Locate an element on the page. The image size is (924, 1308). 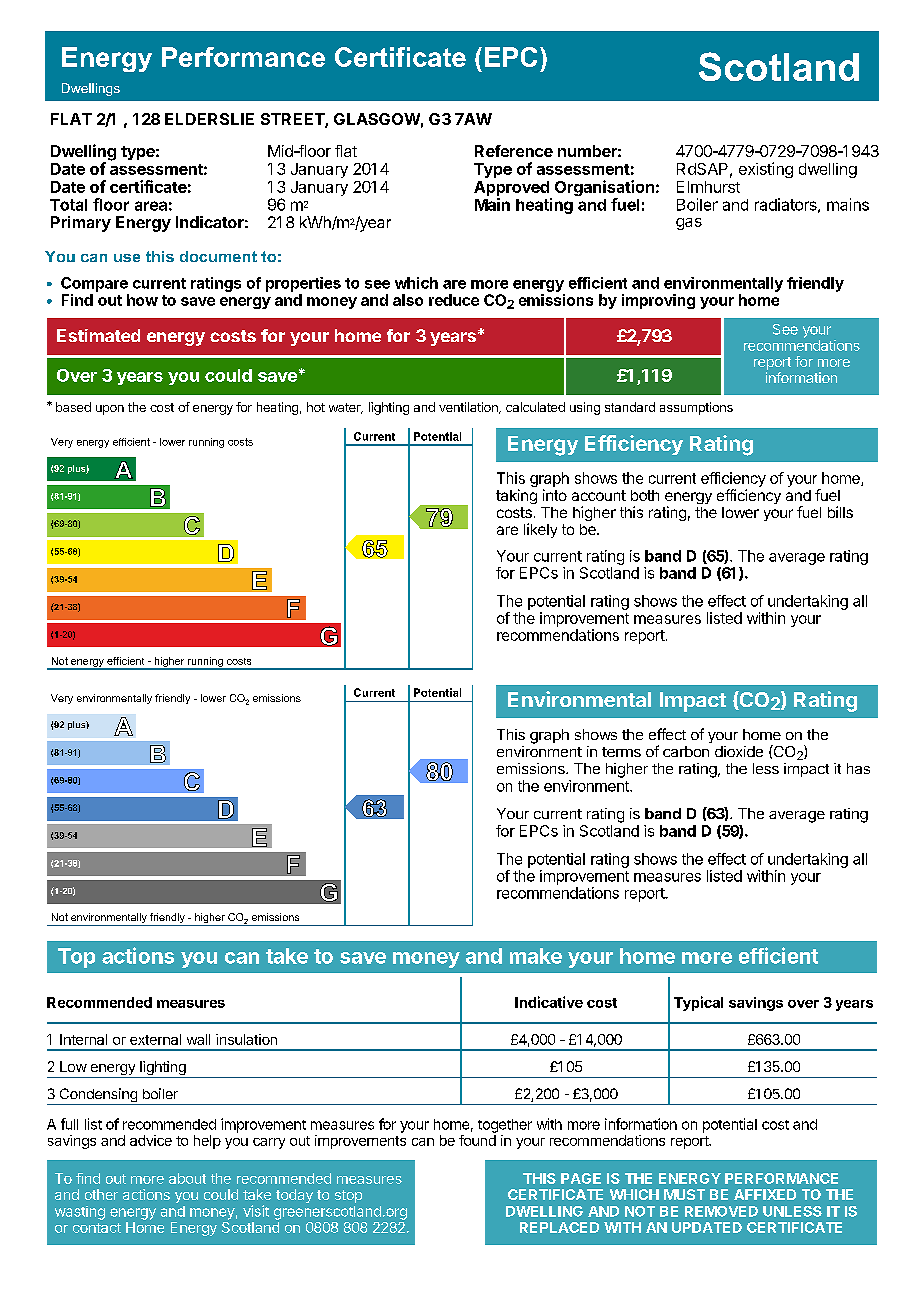
about is located at coordinates (187, 1178).
